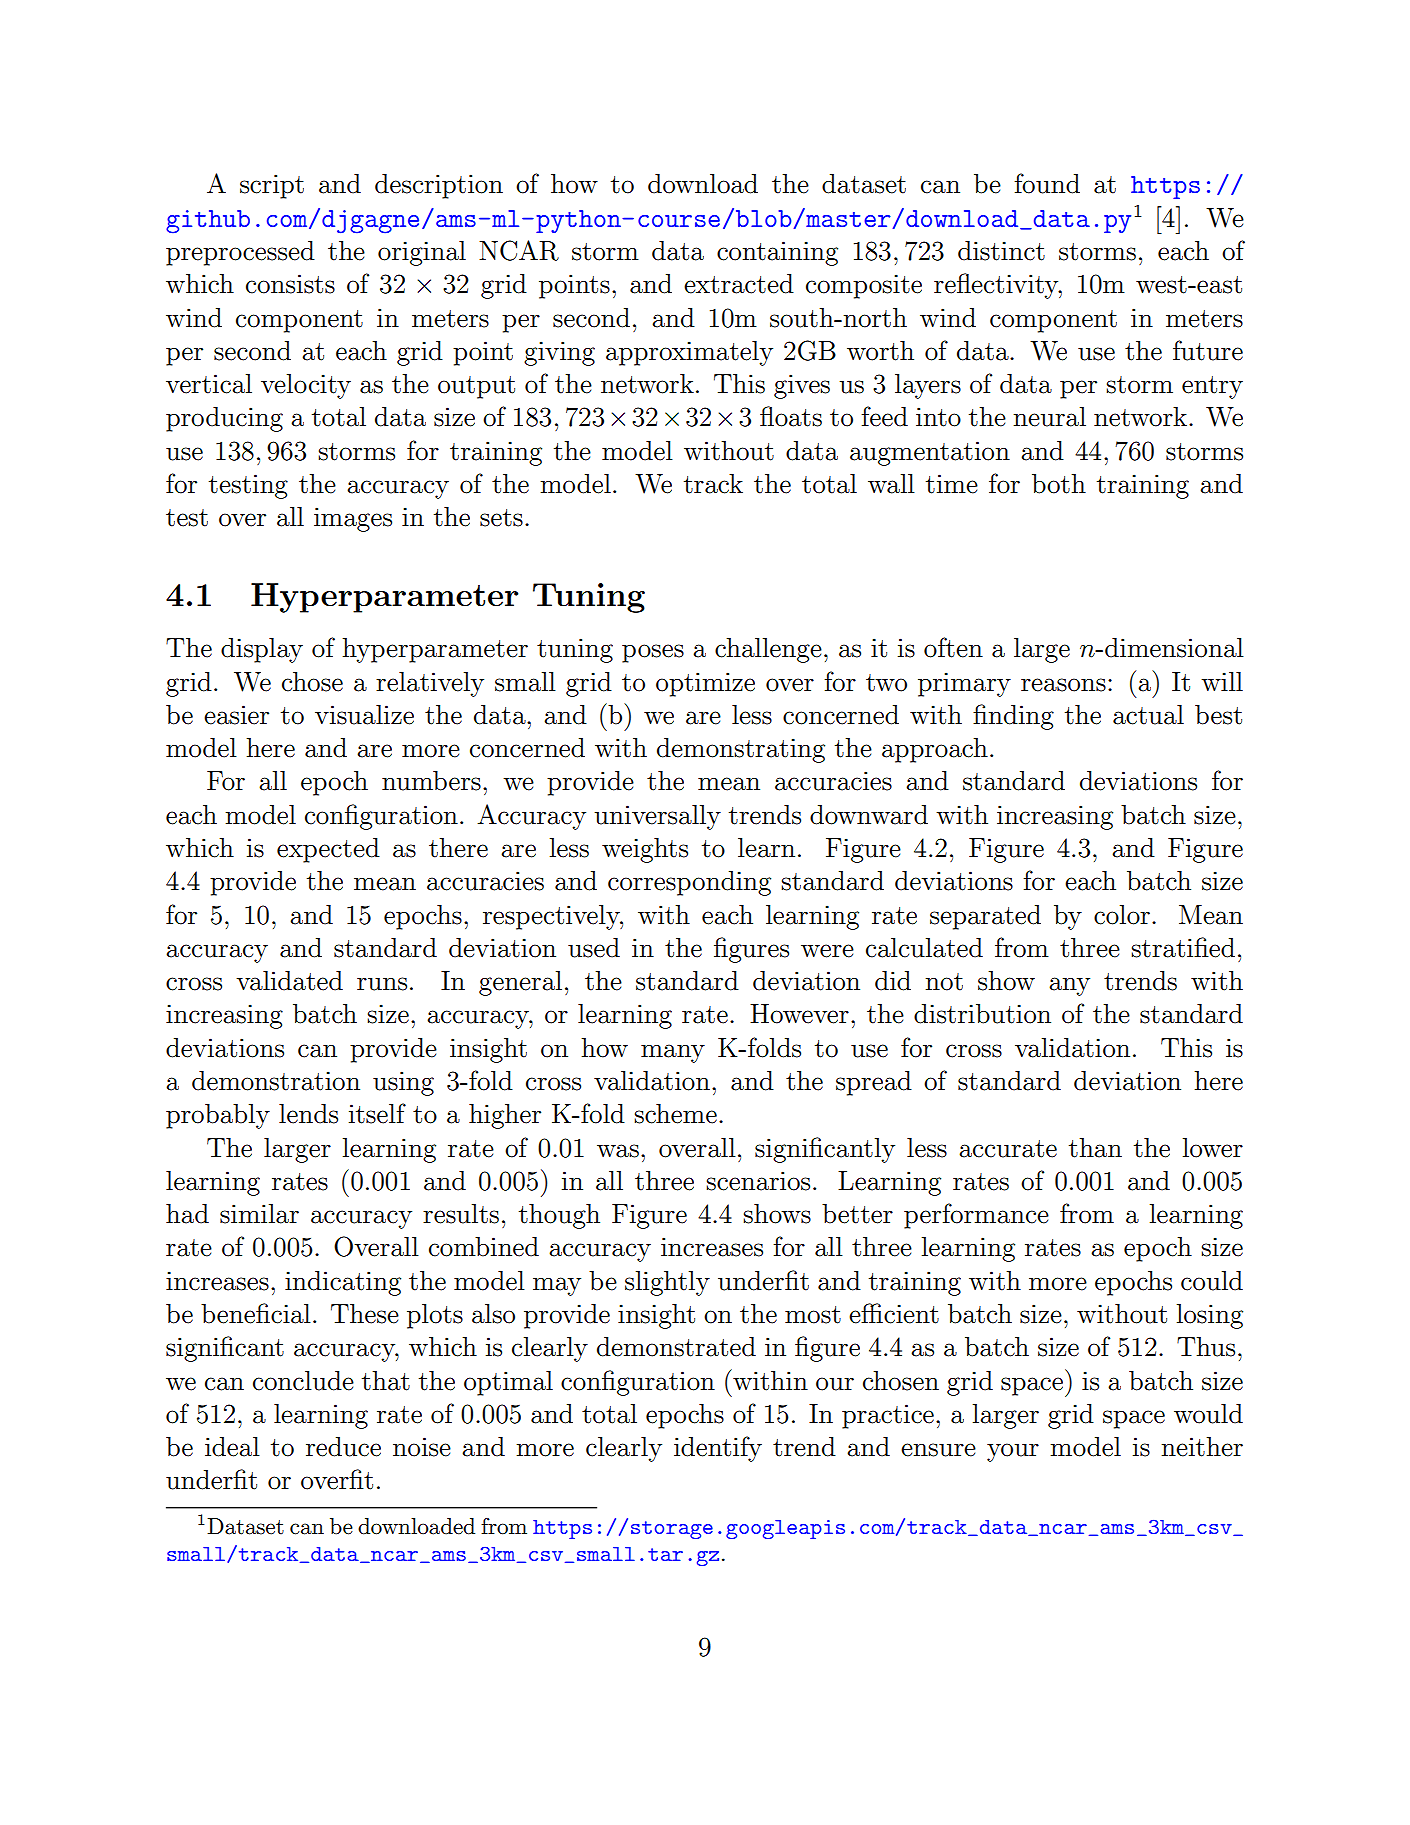 The image size is (1410, 1825). I want to click on floats, so click(791, 416).
